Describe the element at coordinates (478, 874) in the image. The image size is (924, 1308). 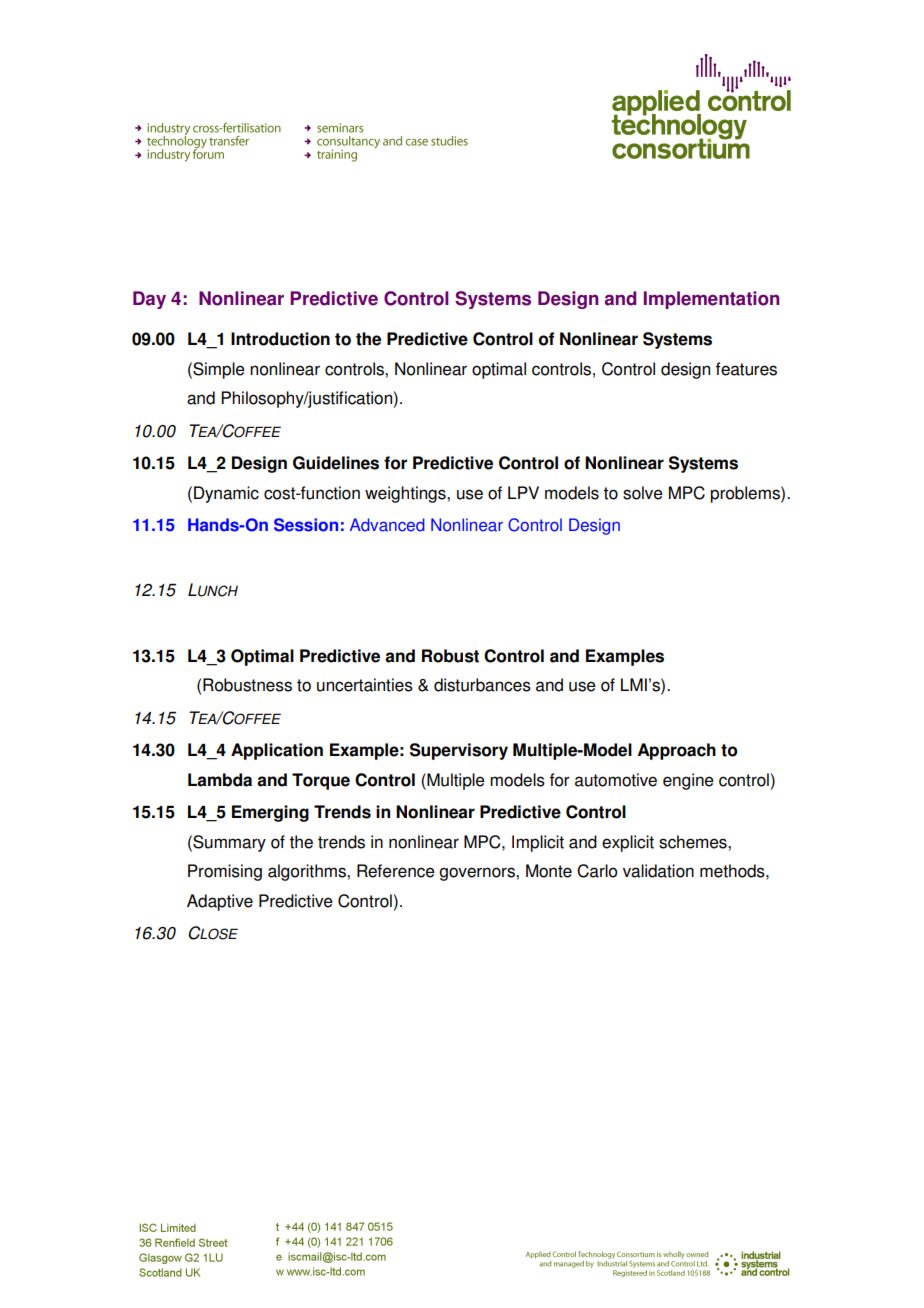
I see `governors` at that location.
